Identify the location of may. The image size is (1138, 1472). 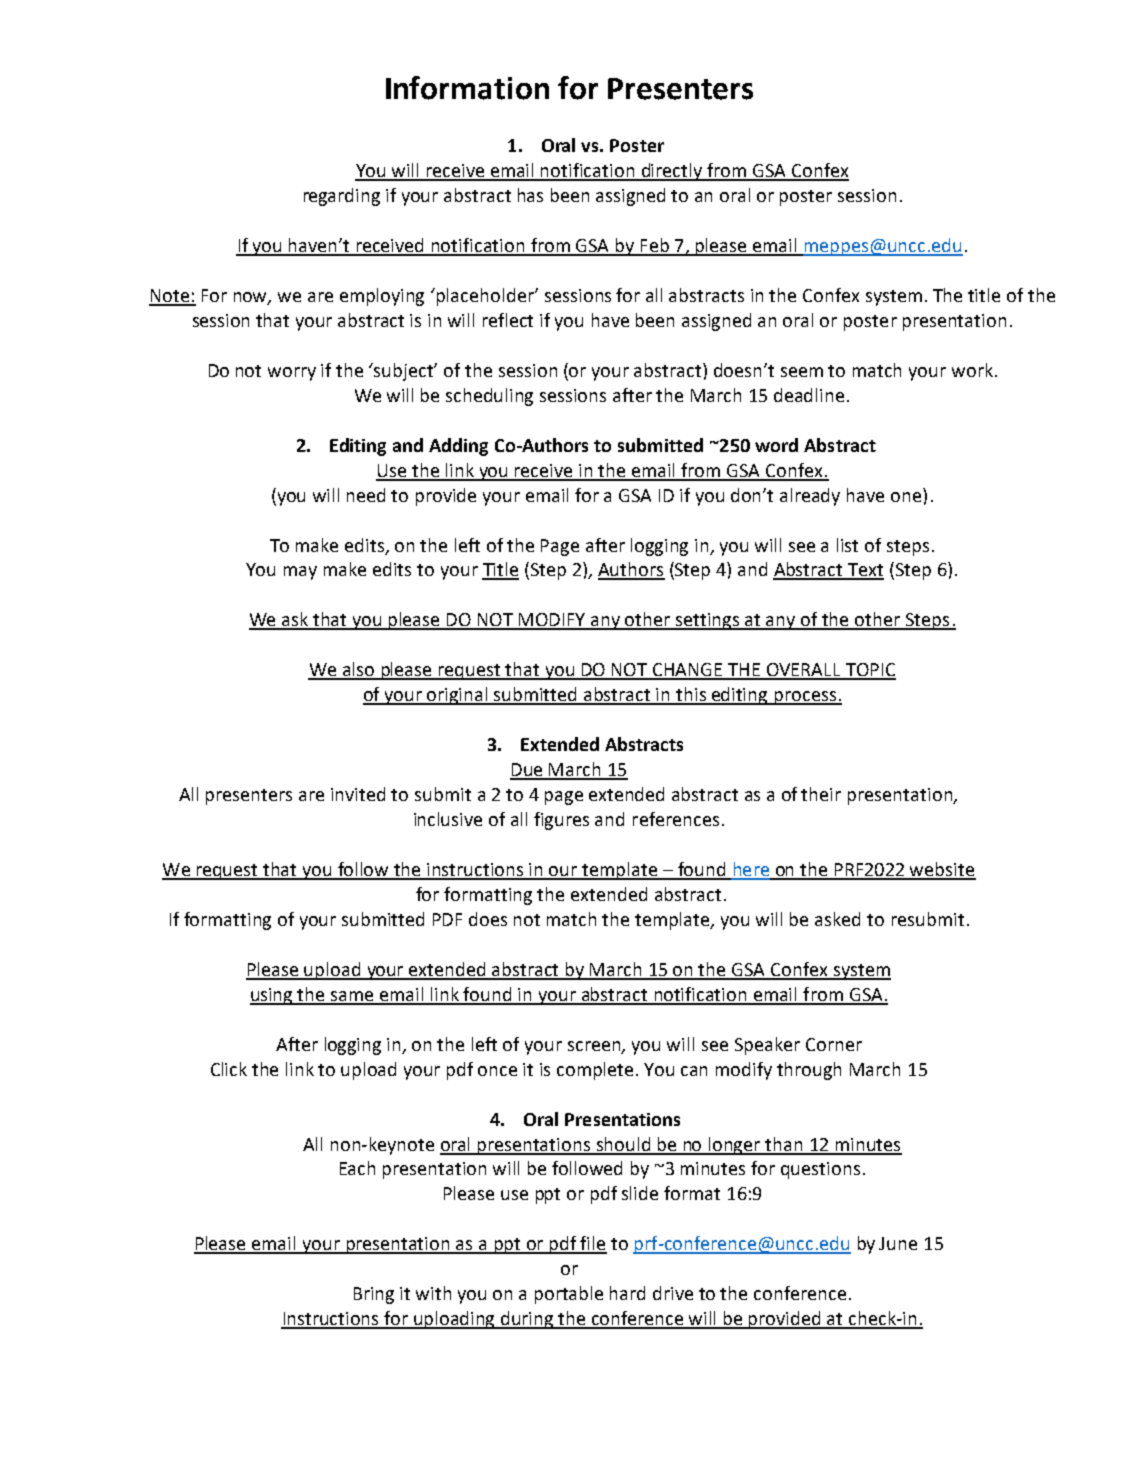
(300, 573).
